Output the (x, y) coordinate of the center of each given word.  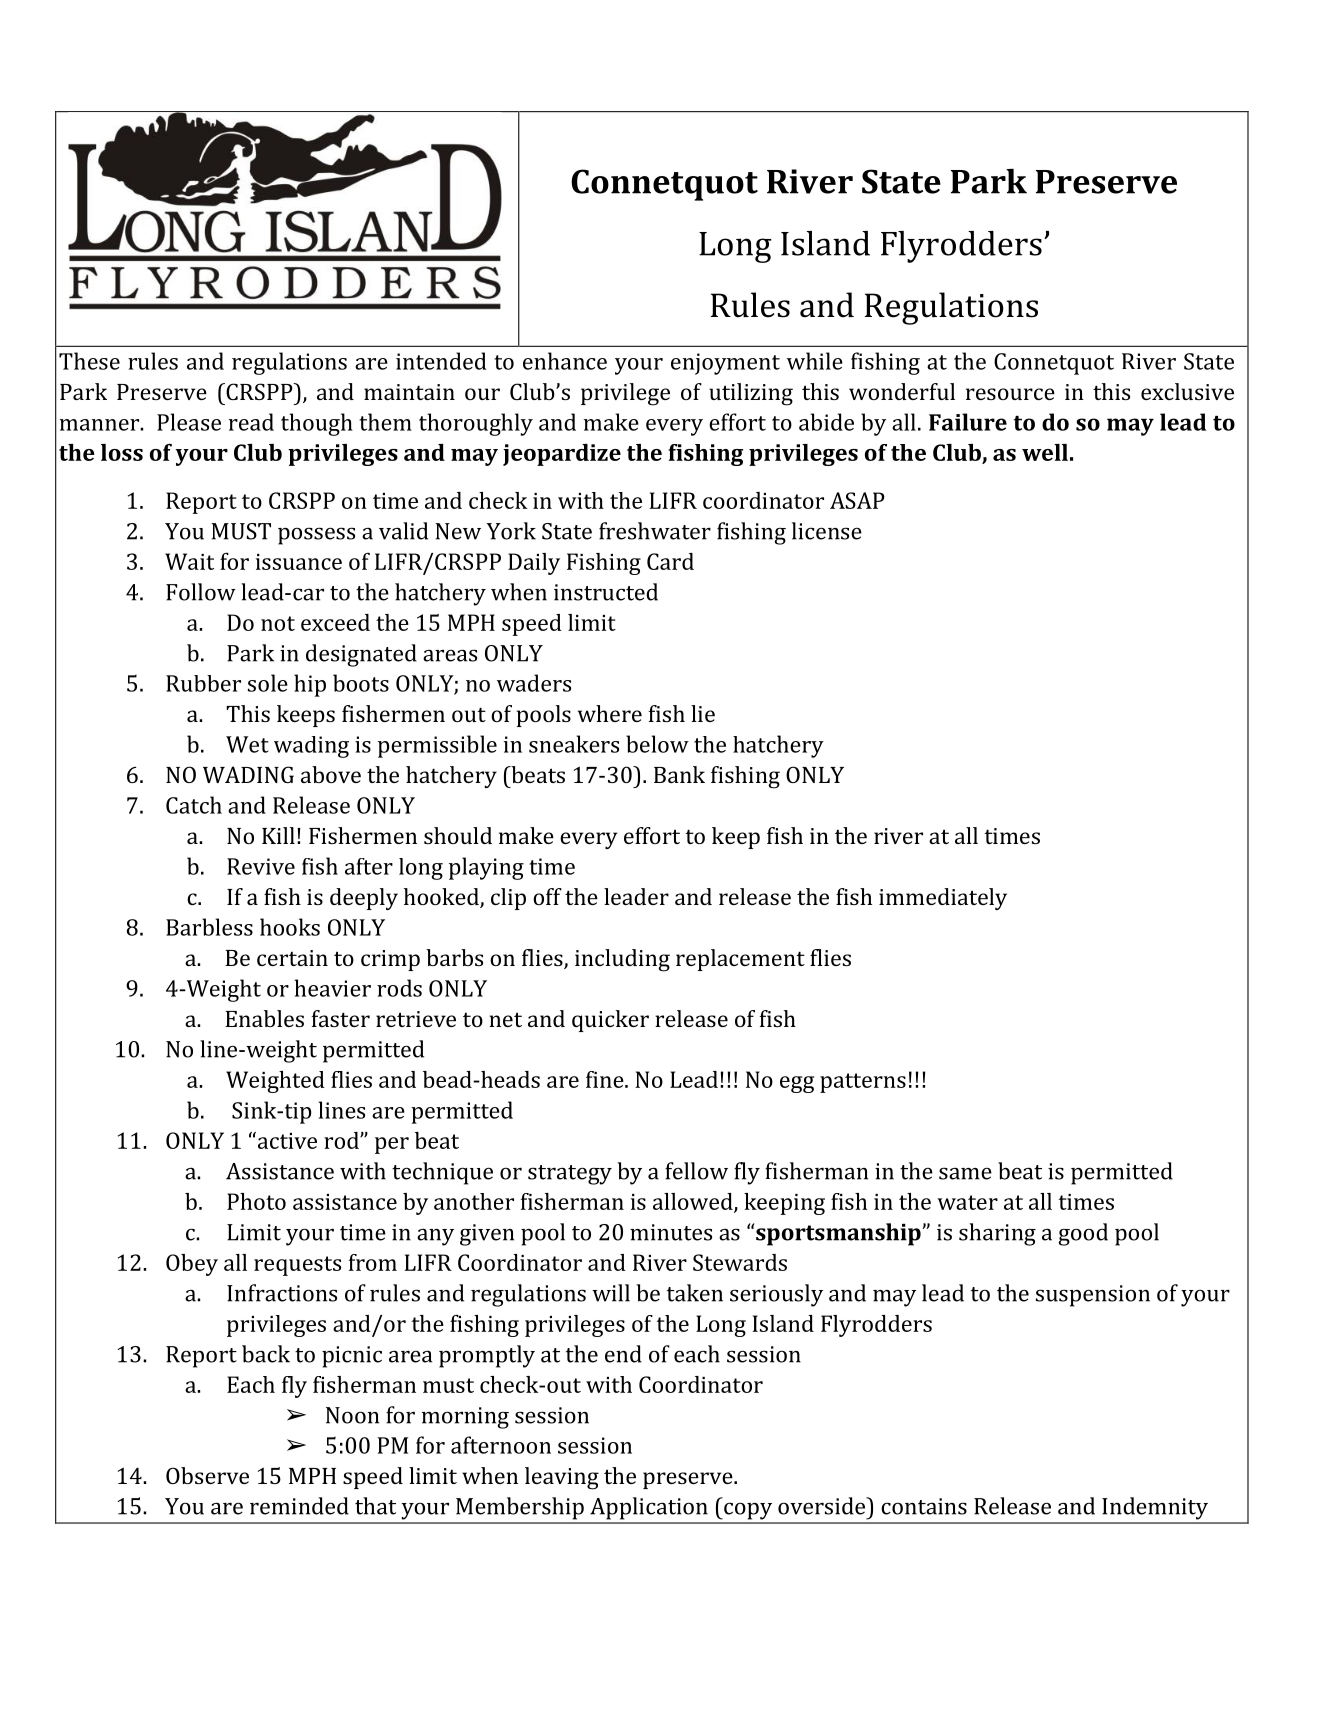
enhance (565, 361)
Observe (207, 1475)
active (286, 1140)
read (251, 422)
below (657, 744)
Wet (247, 744)
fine (606, 1079)
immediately (943, 899)
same (965, 1173)
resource (1010, 394)
